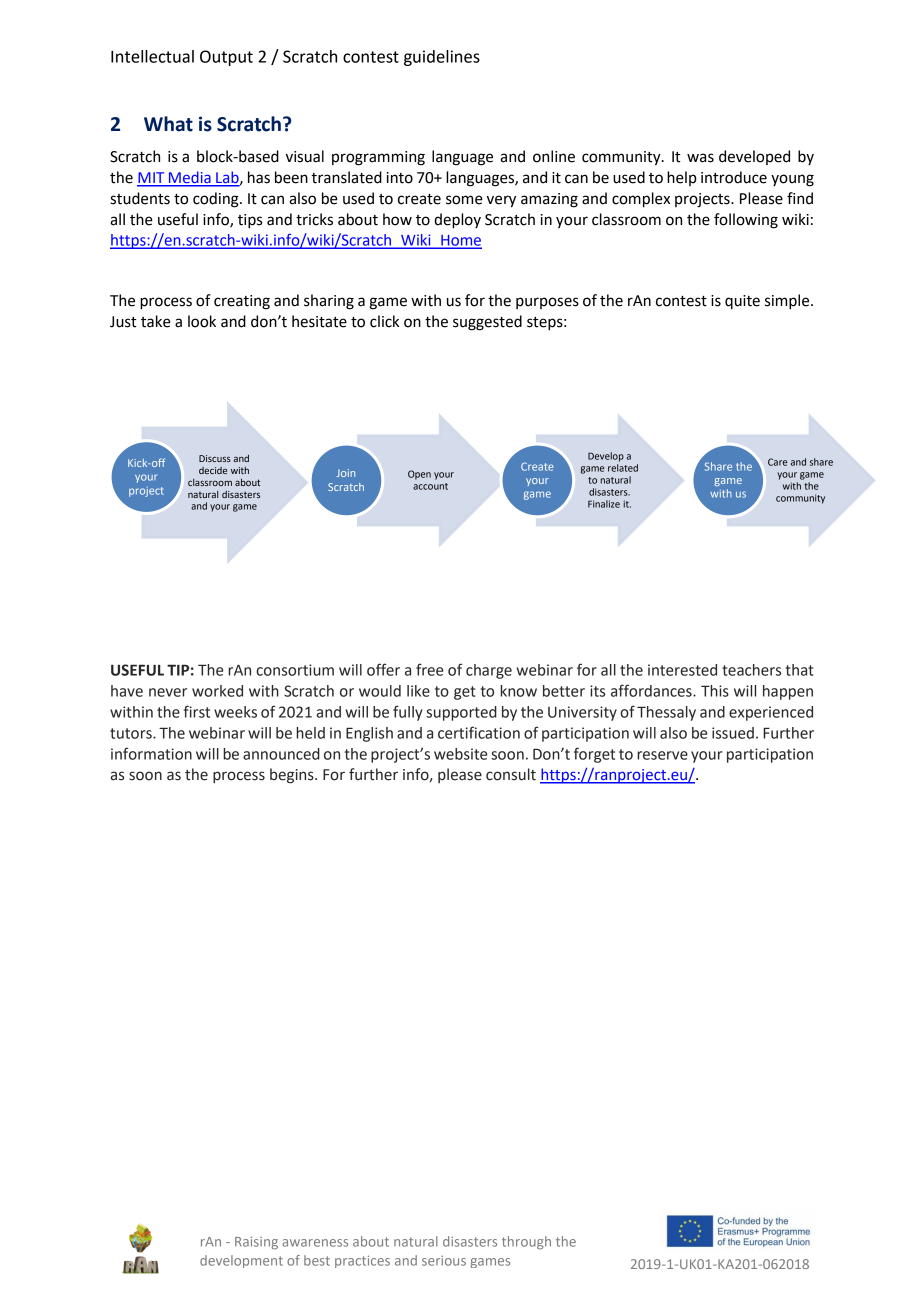 The width and height of the document is (924, 1308). Describe the element at coordinates (293, 776) in the document. I see `begins` at that location.
